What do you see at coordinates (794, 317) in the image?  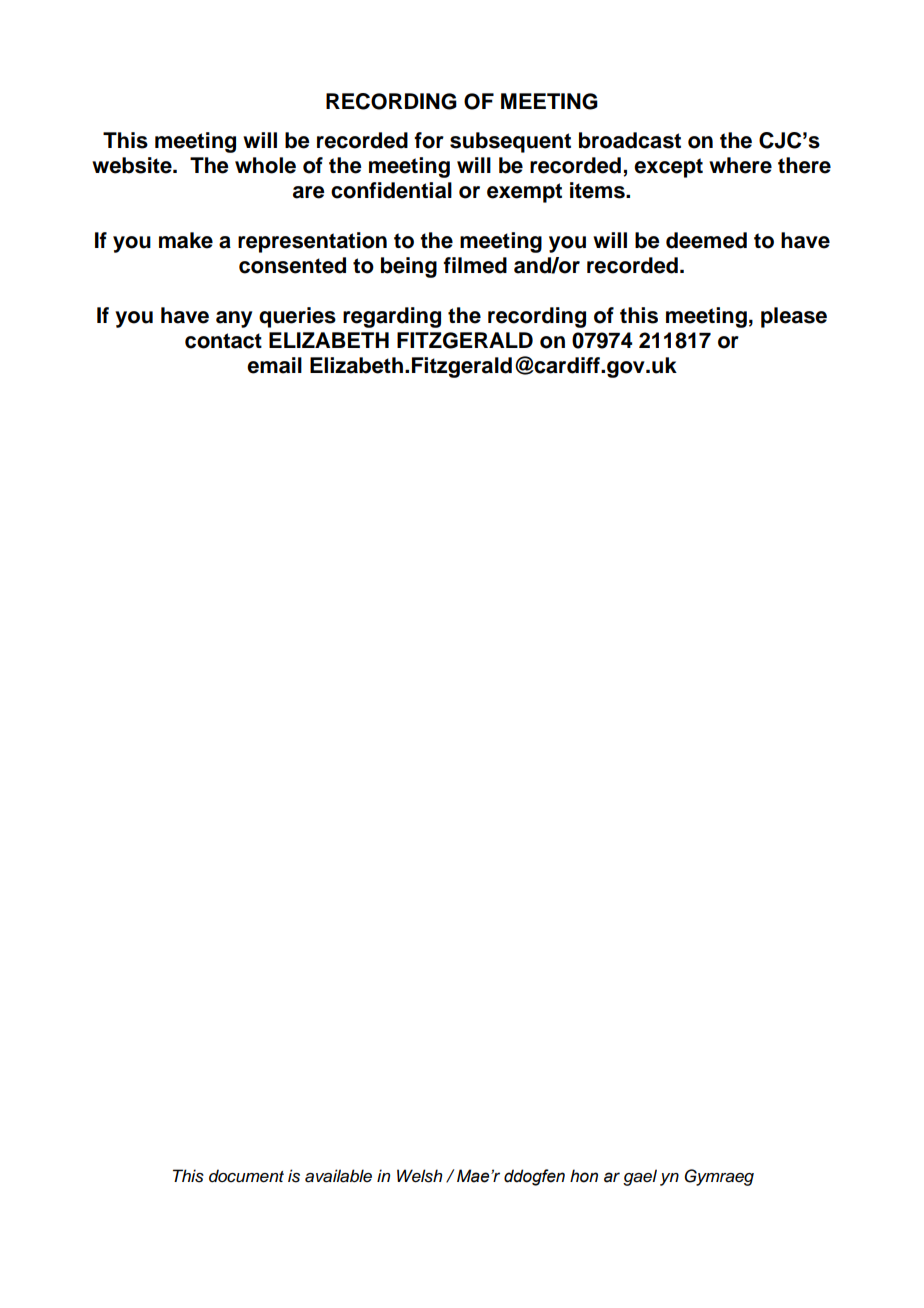 I see `please` at bounding box center [794, 317].
